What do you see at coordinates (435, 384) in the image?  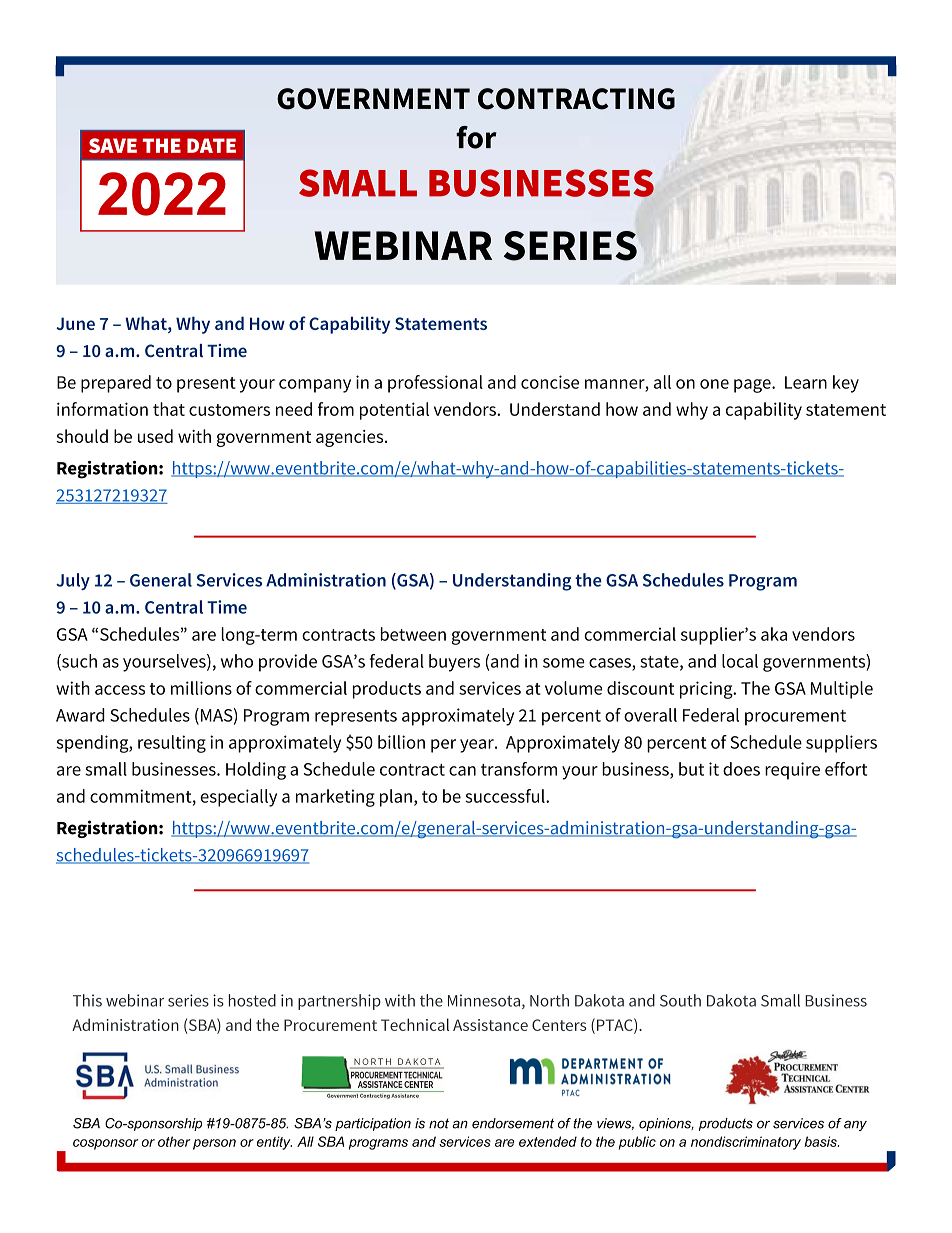 I see `professional` at bounding box center [435, 384].
